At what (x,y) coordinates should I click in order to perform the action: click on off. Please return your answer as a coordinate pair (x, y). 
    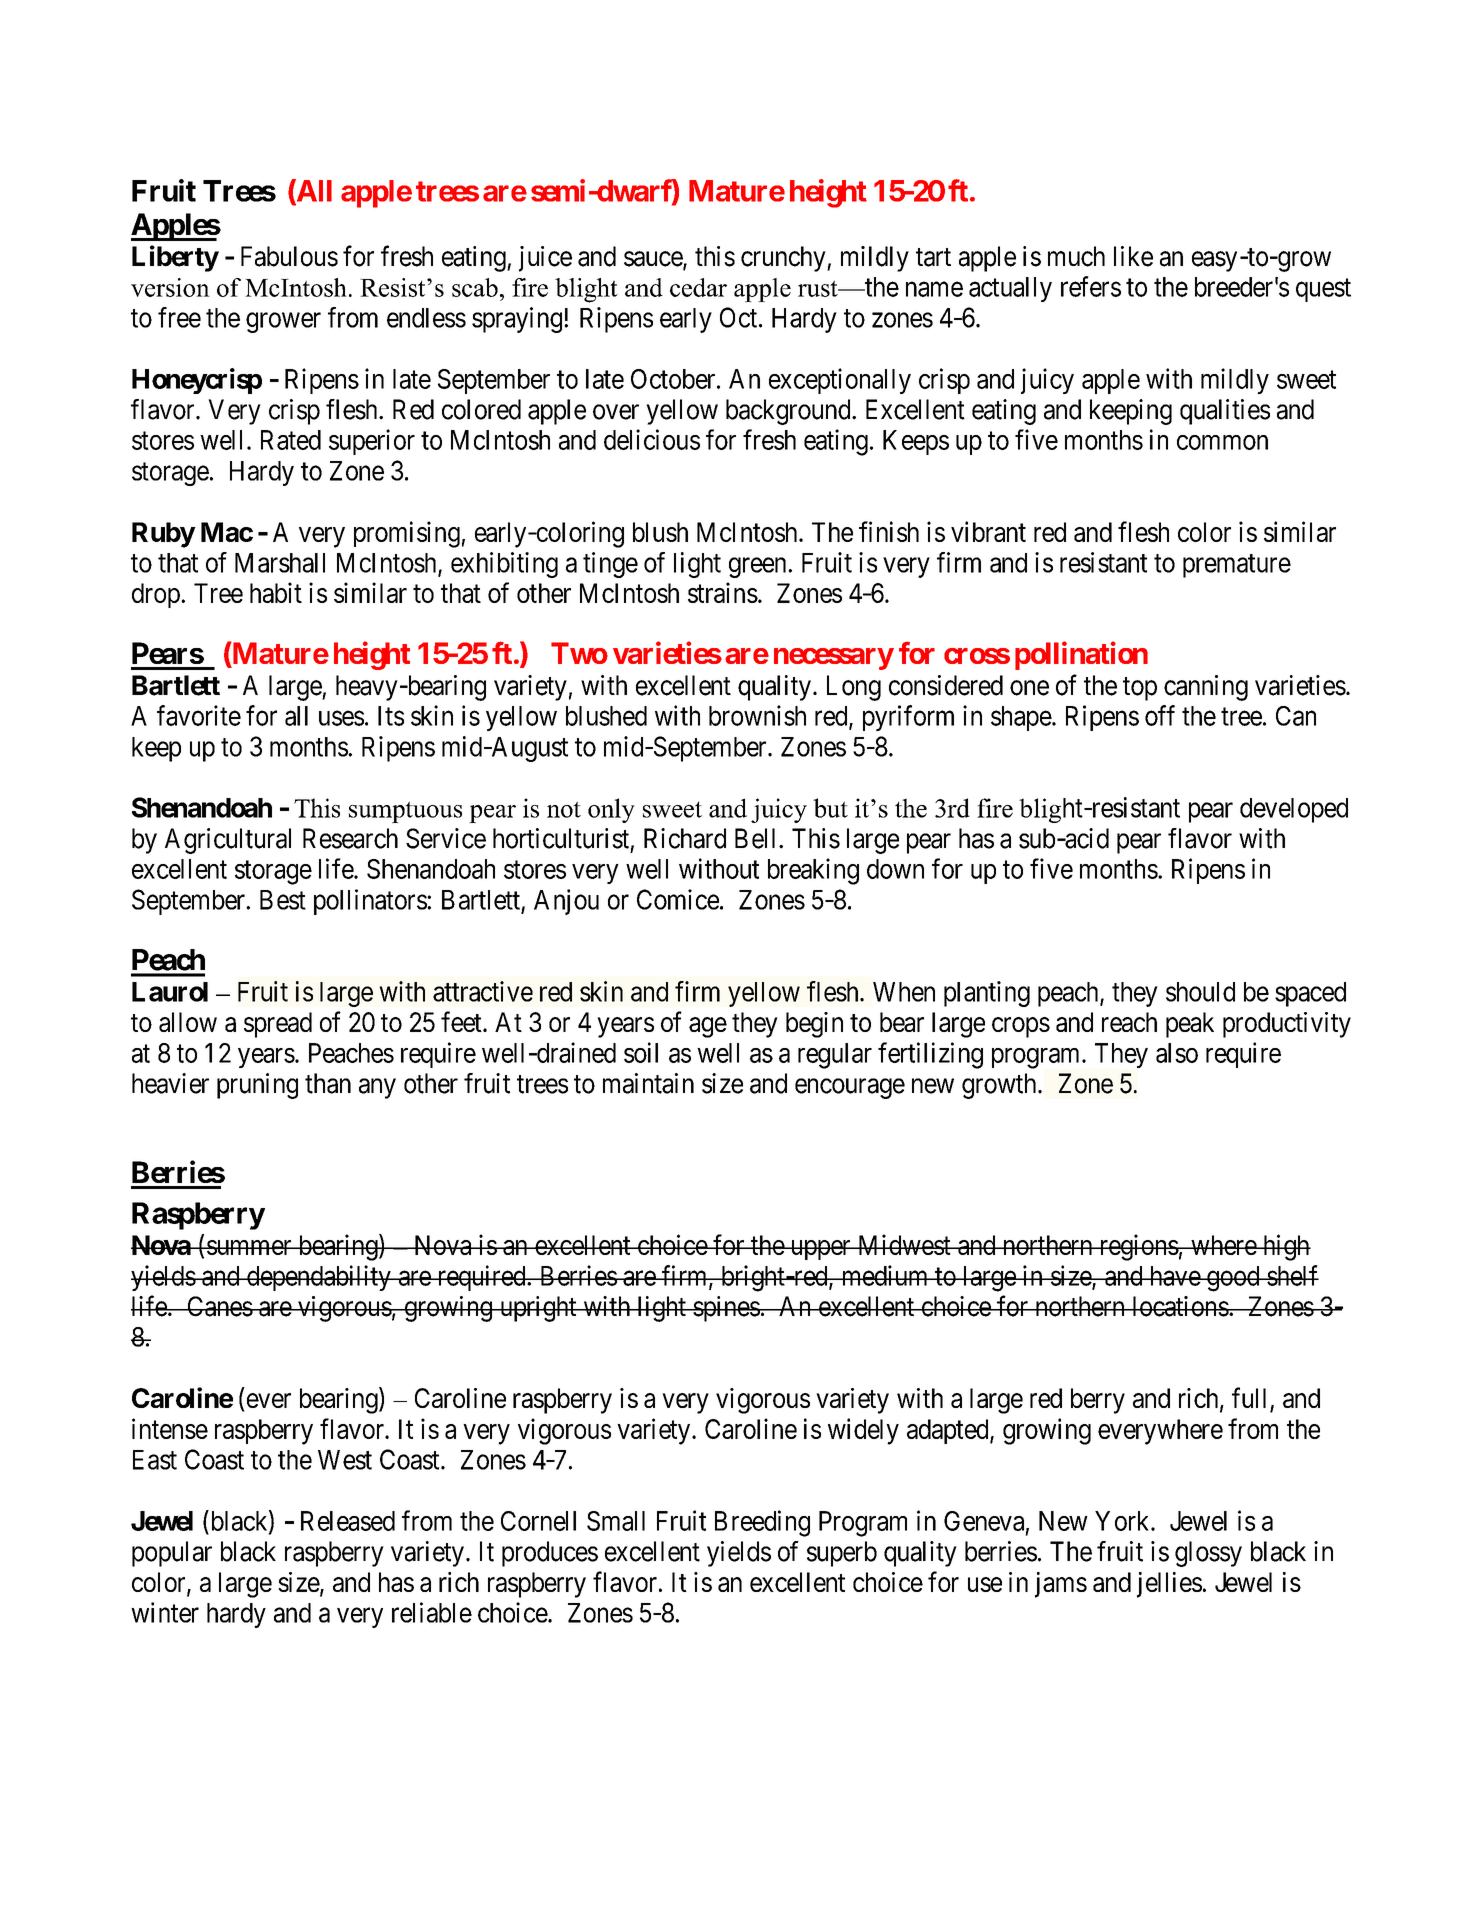
    Looking at the image, I should click on (1160, 715).
